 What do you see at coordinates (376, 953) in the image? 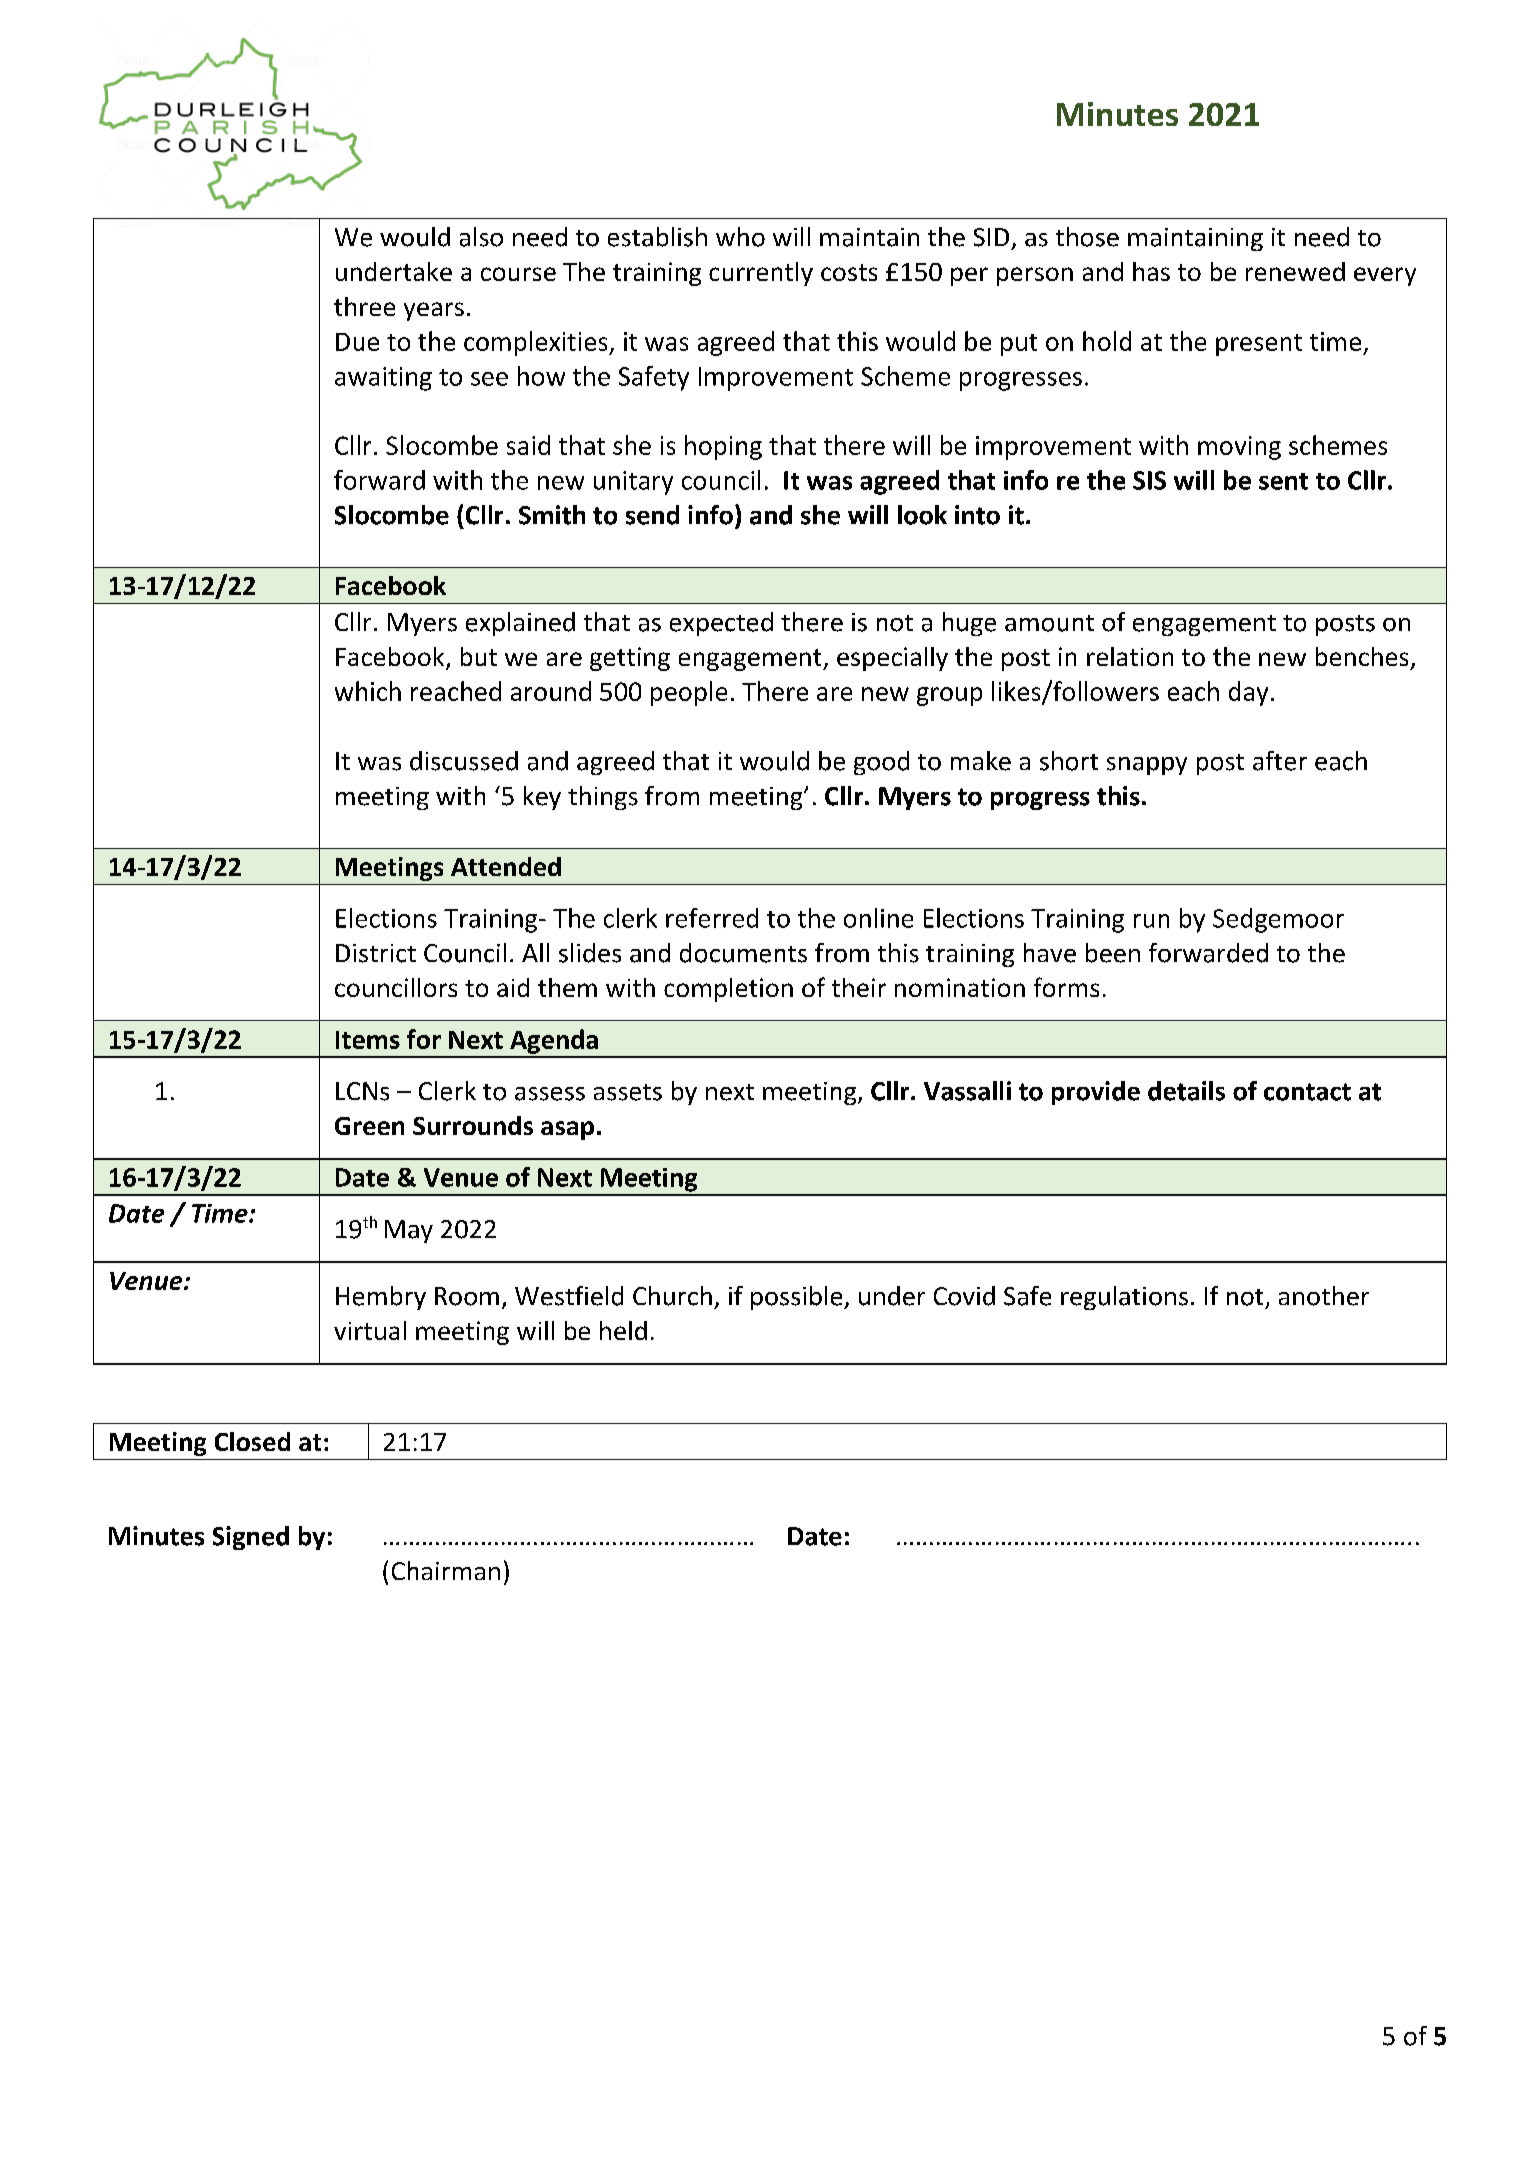
I see `District` at bounding box center [376, 953].
